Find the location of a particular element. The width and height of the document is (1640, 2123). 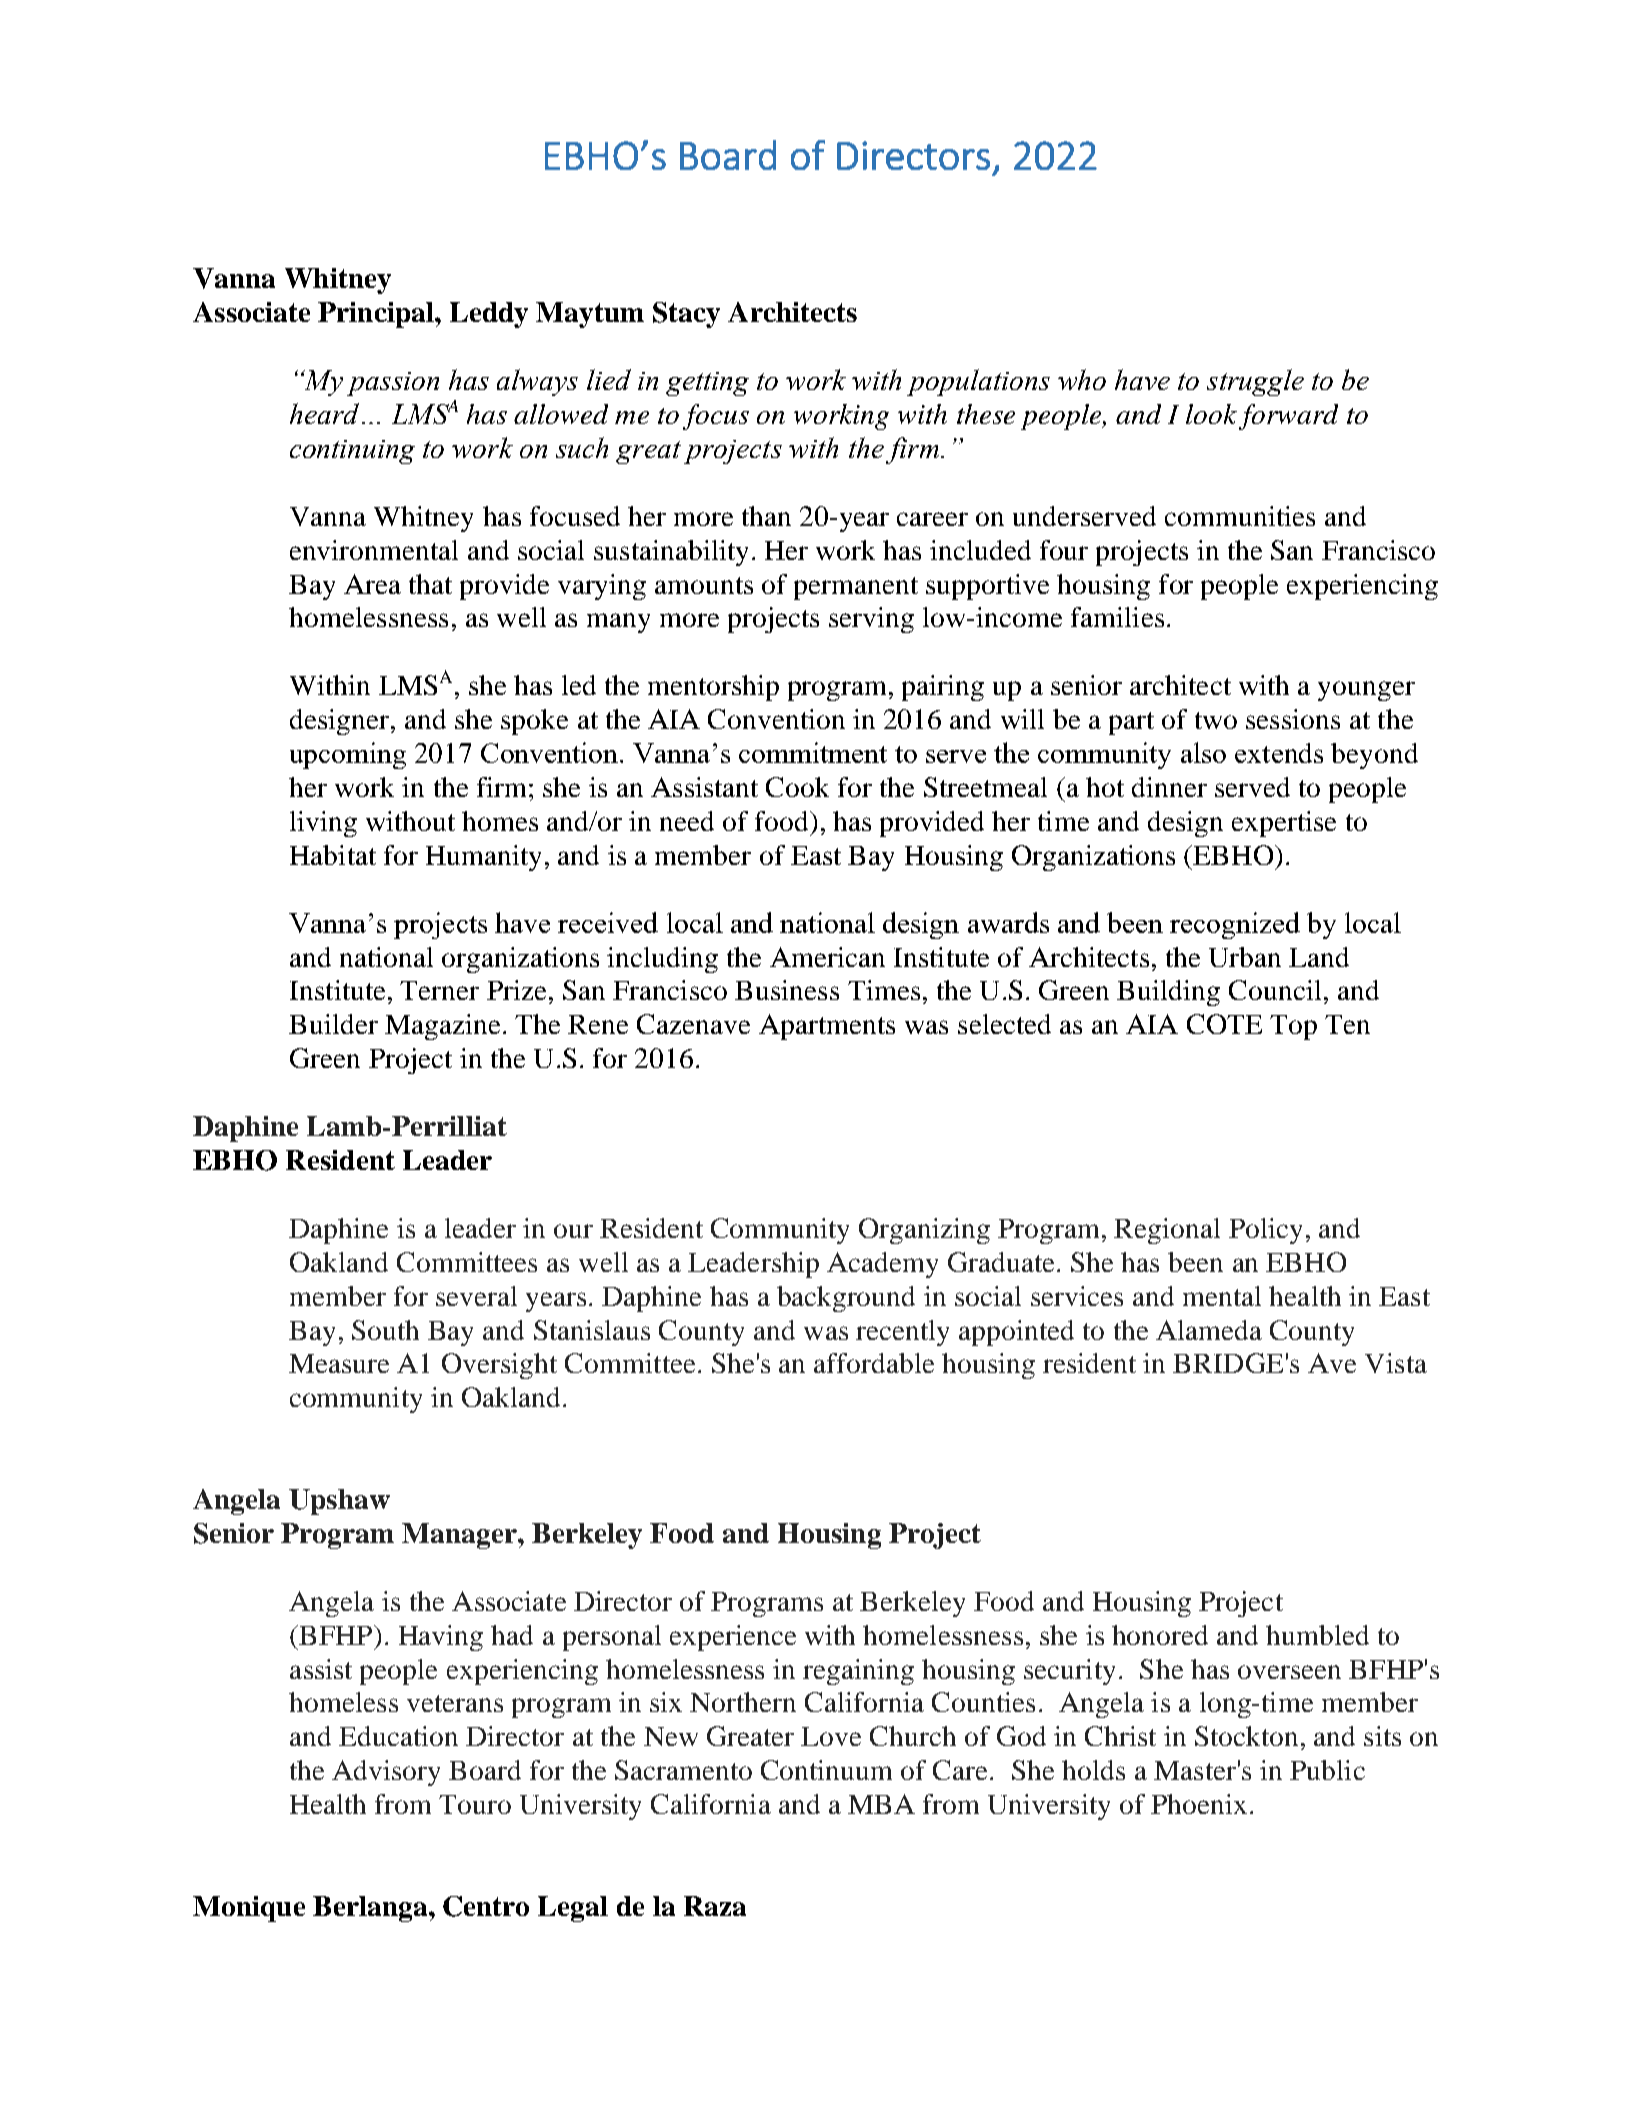

passion is located at coordinates (393, 384).
